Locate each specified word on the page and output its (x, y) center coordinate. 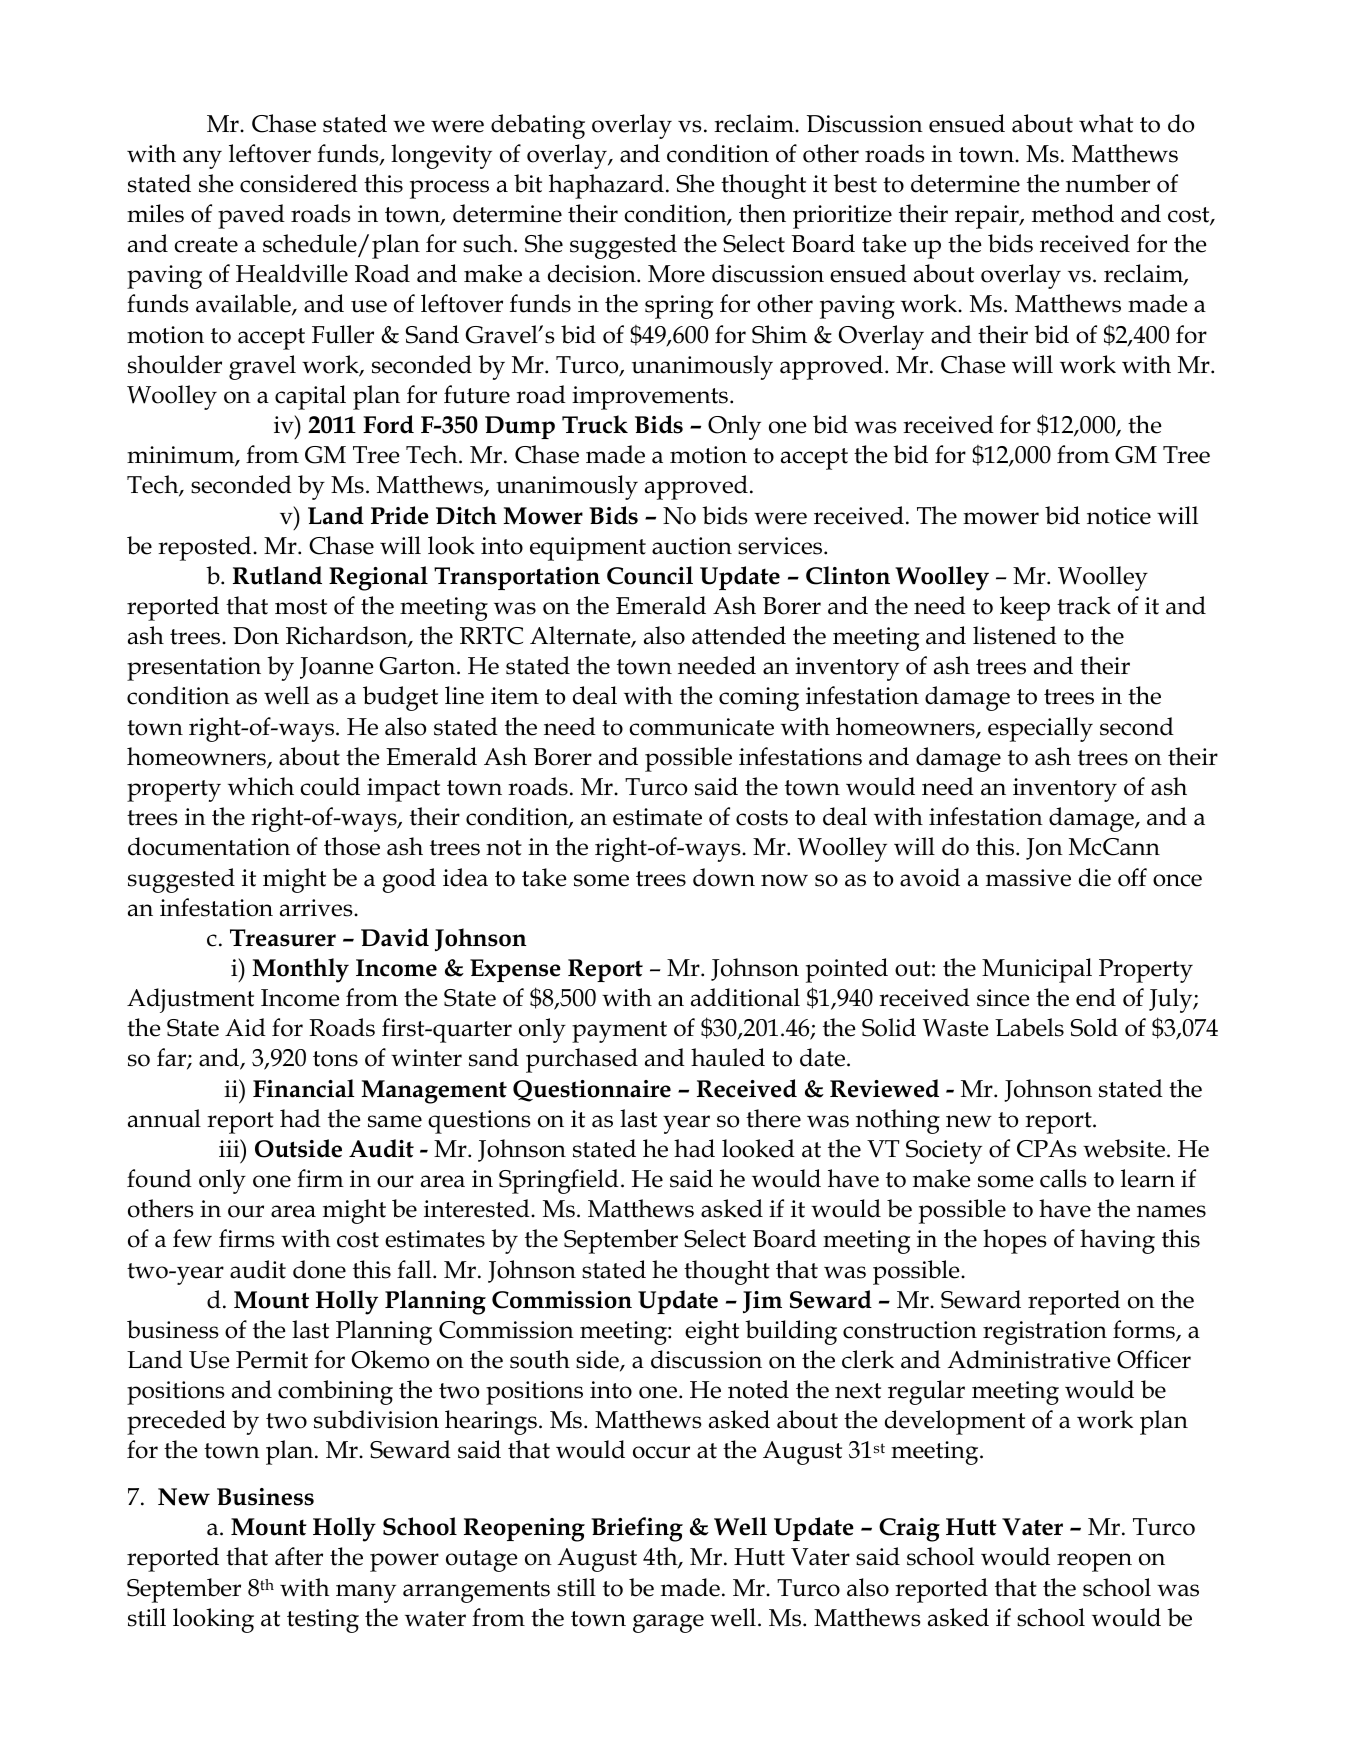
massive (1028, 878)
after (299, 1556)
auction (692, 546)
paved (251, 216)
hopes (1015, 1241)
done (319, 1269)
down (724, 877)
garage (668, 1623)
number (1108, 183)
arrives (317, 908)
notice (1119, 516)
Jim (762, 1302)
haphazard (606, 186)
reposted (206, 548)
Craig (909, 1530)
